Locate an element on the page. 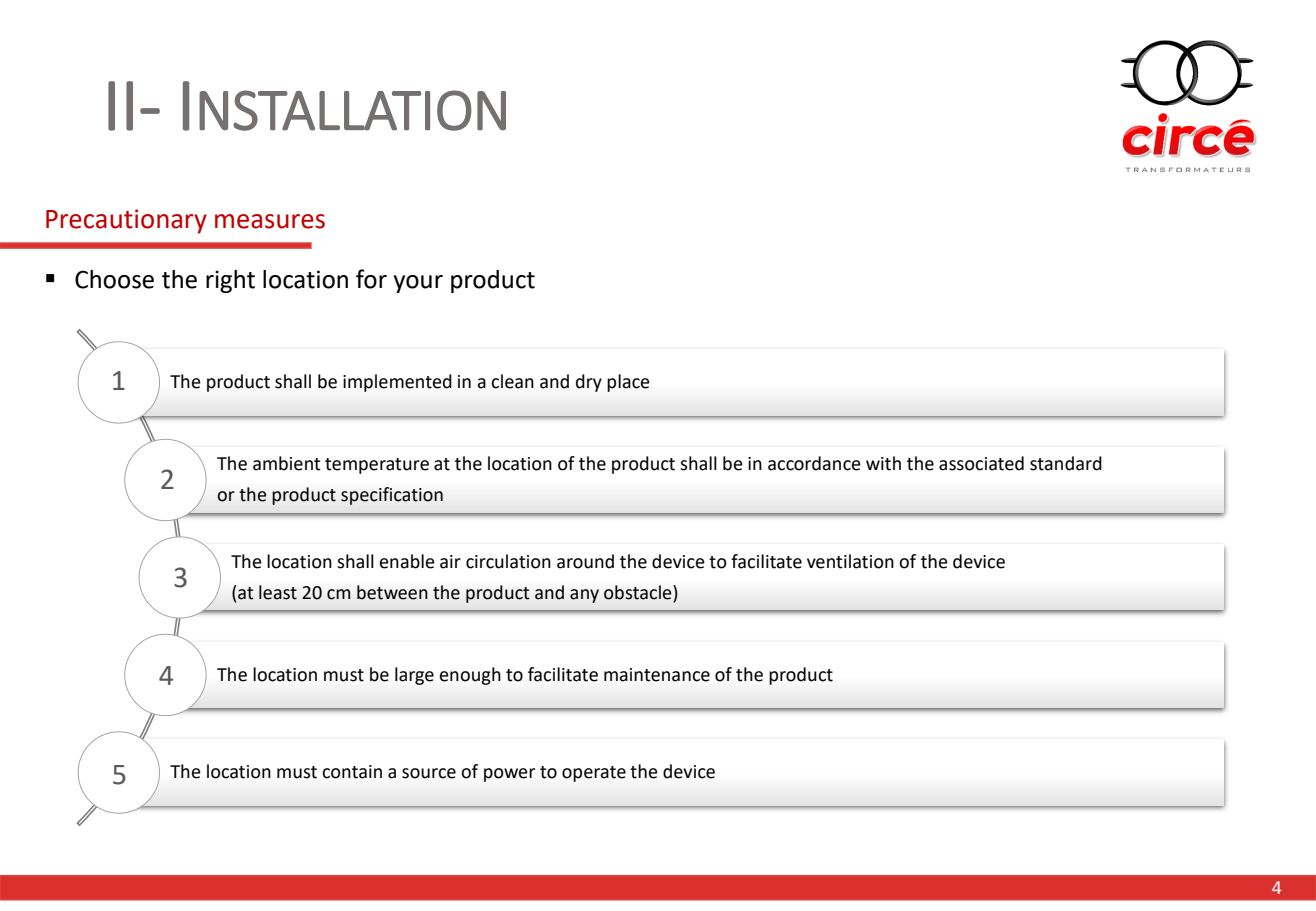 The image size is (1316, 911). least is located at coordinates (278, 592).
